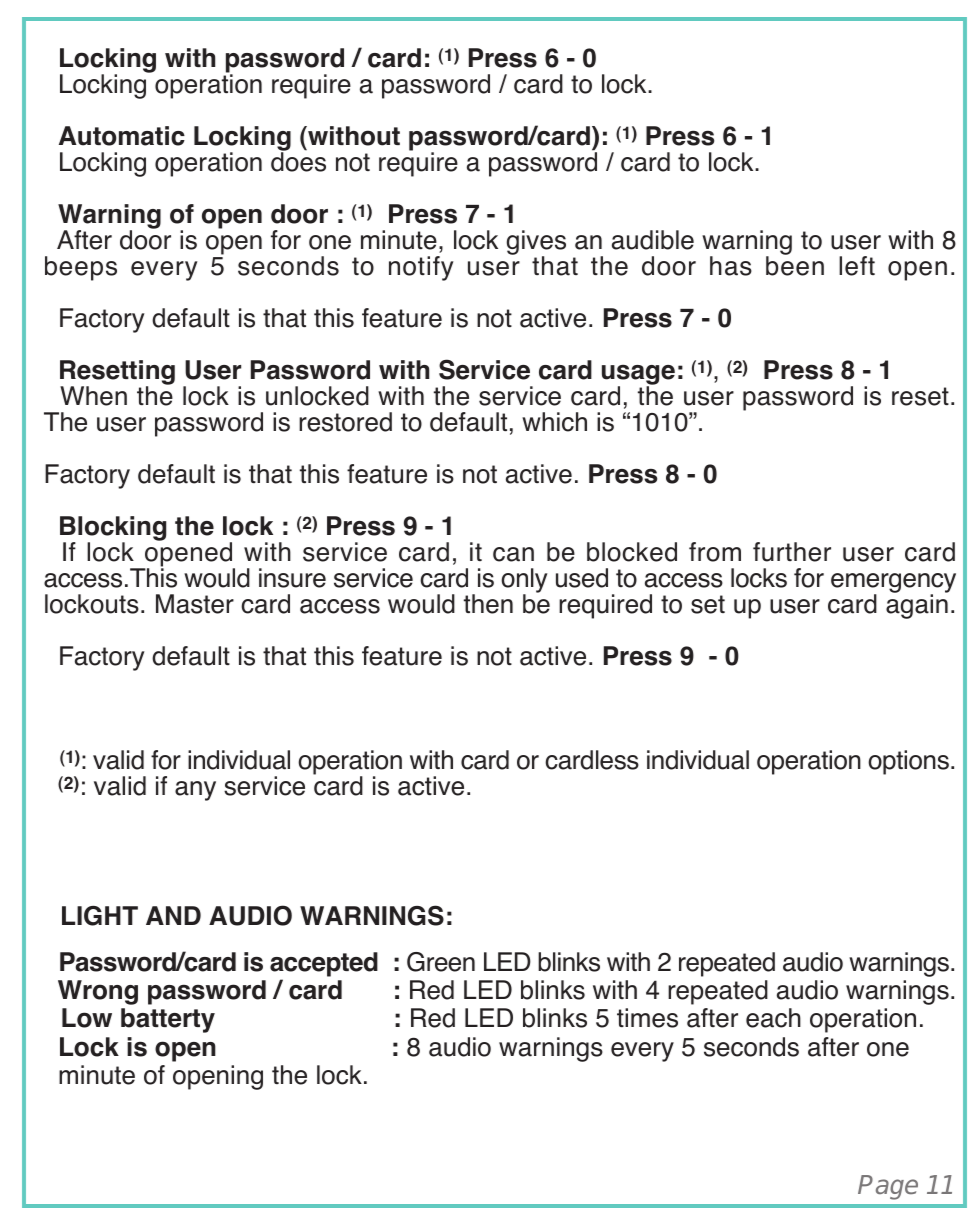  What do you see at coordinates (292, 578) in the document?
I see `insure` at bounding box center [292, 578].
